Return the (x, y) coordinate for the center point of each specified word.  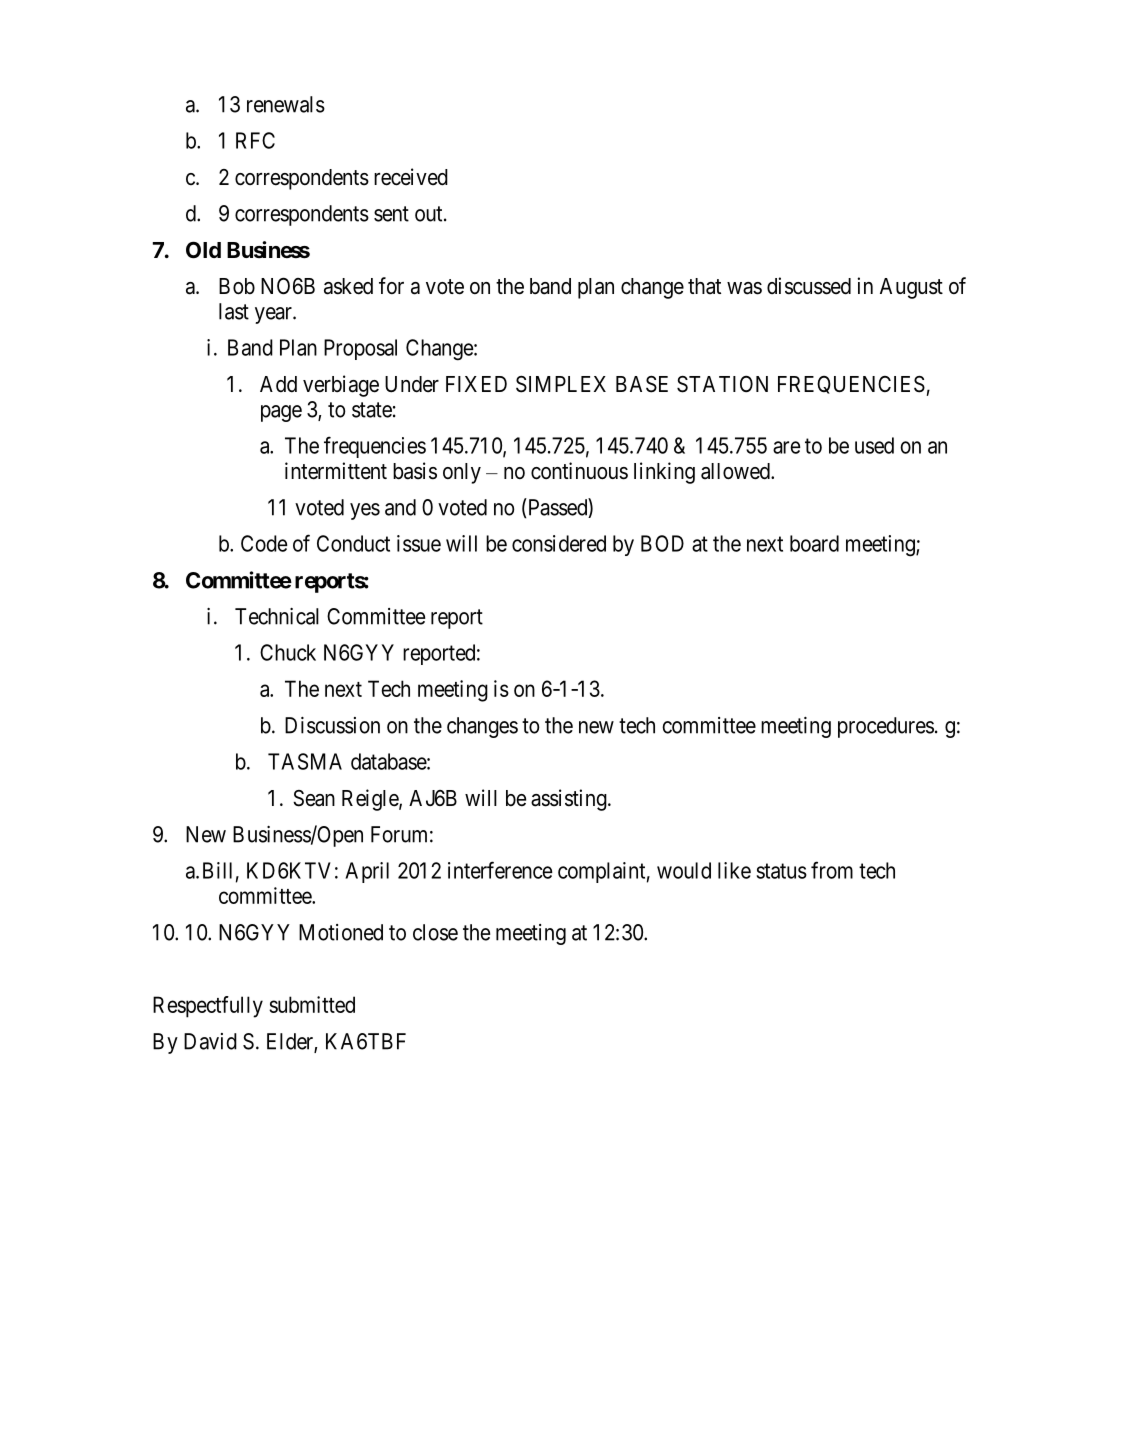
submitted (312, 1004)
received (411, 177)
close (435, 932)
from (832, 870)
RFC (255, 140)
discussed (809, 286)
